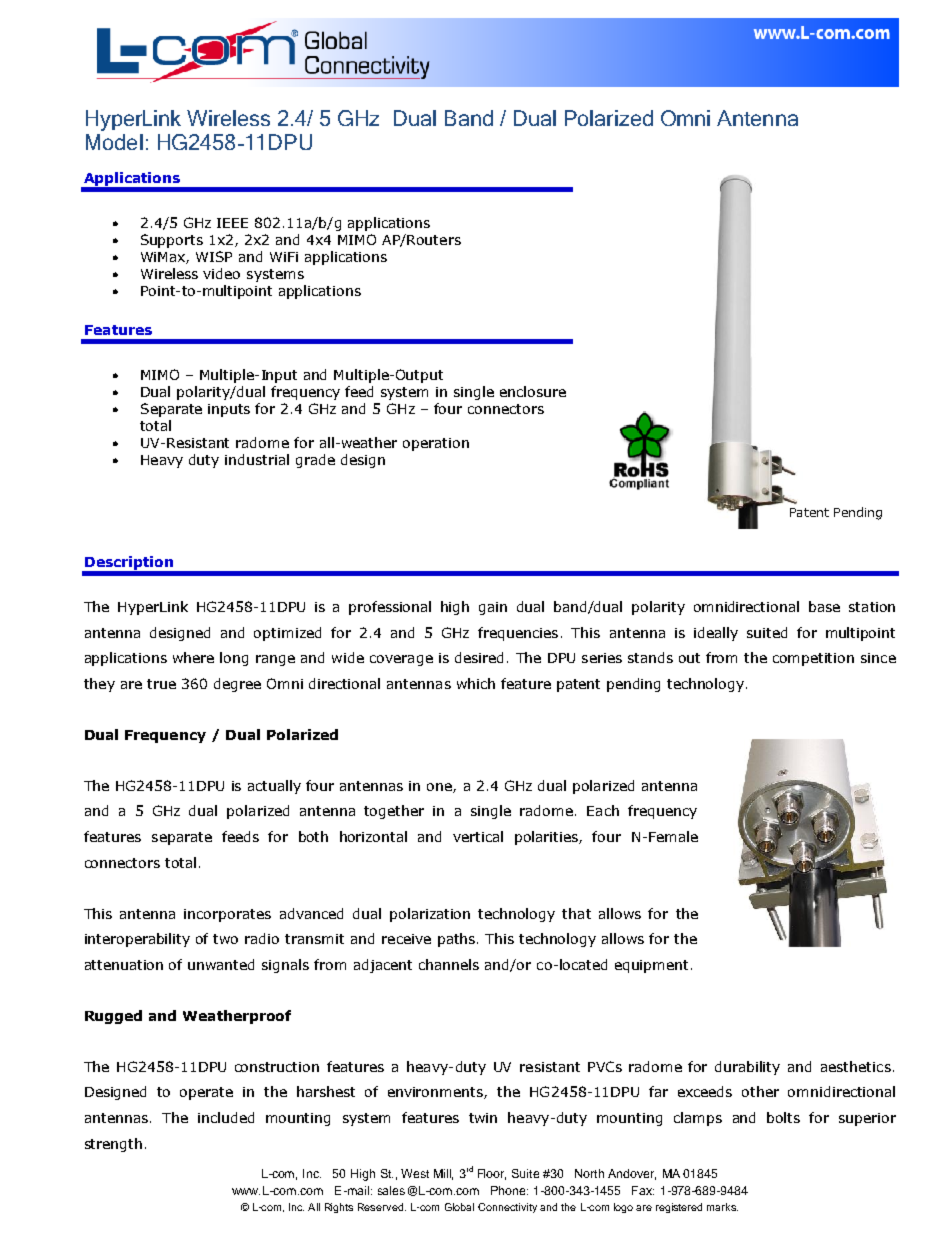 The width and height of the screenshot is (952, 1233). What do you see at coordinates (492, 1174) in the screenshot?
I see `Floor` at bounding box center [492, 1174].
